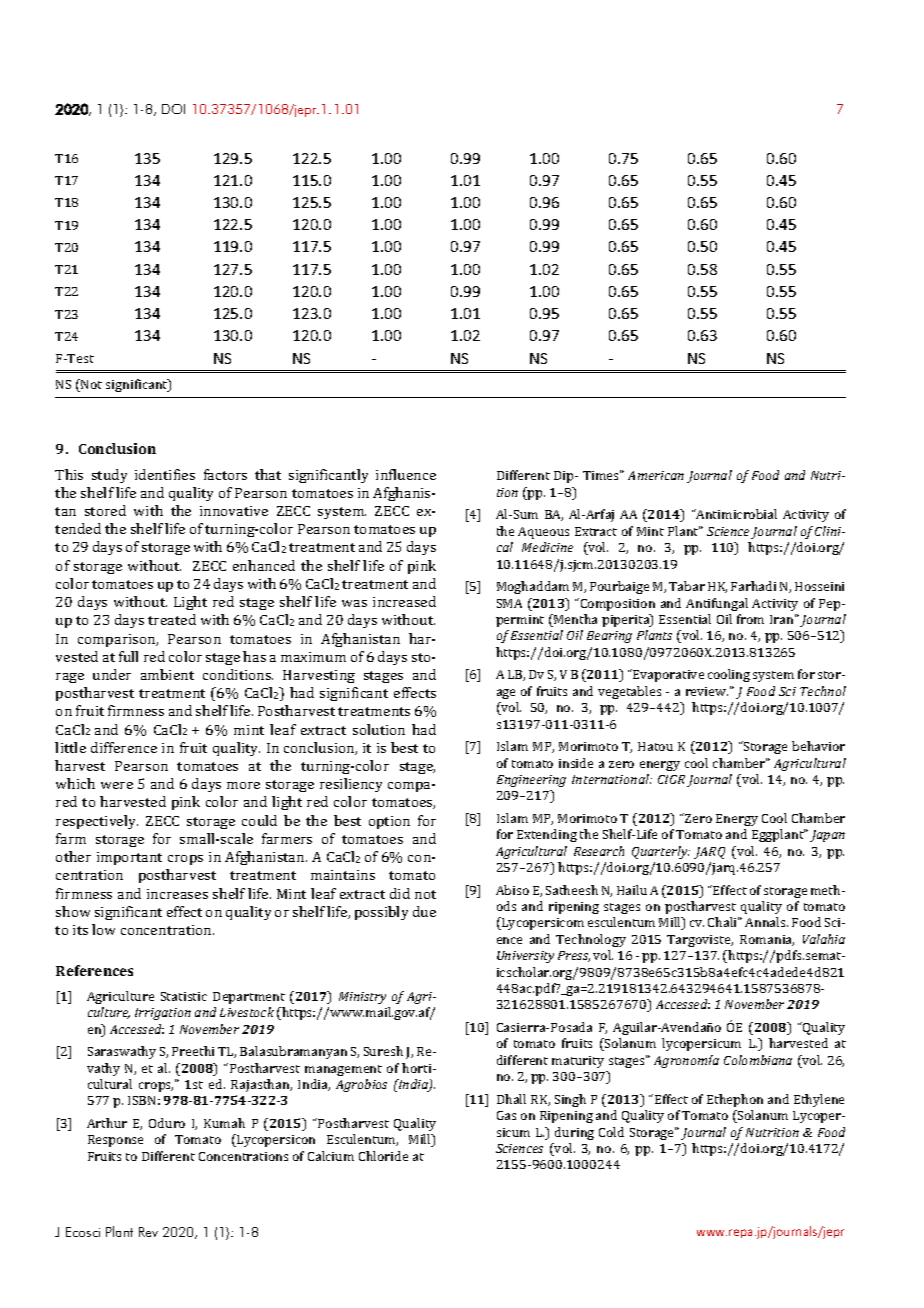 Image resolution: width=924 pixels, height=1308 pixels. I want to click on due, so click(424, 911).
